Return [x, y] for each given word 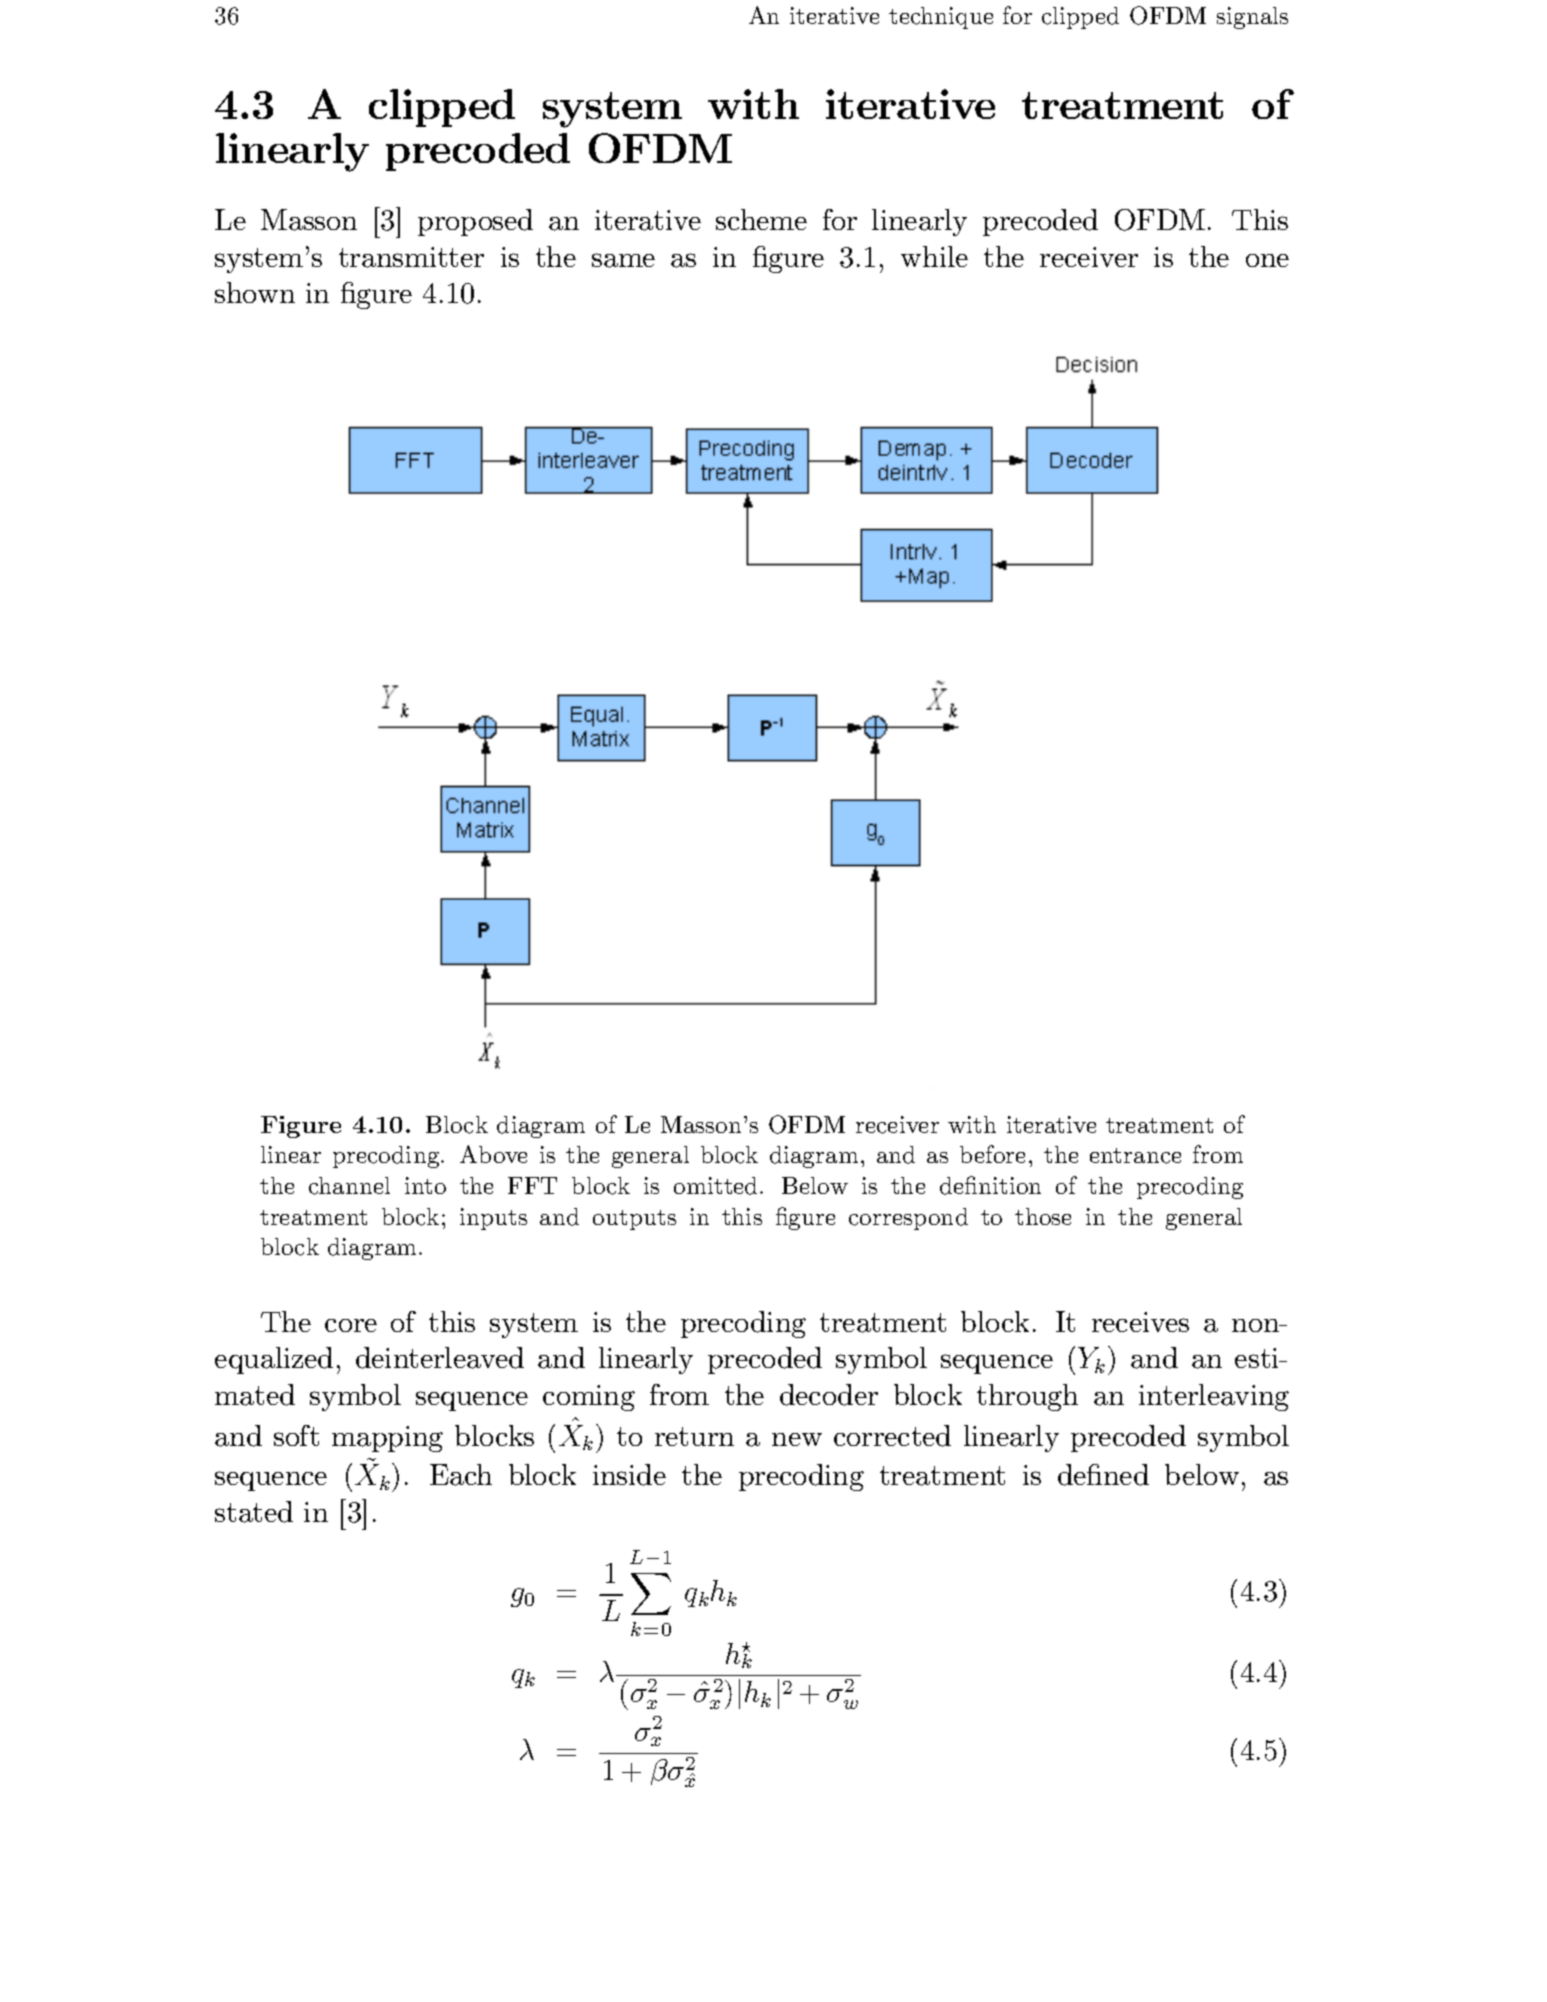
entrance [1135, 1156]
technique [941, 18]
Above [493, 1154]
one [1267, 260]
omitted [717, 1186]
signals [1252, 18]
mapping [387, 1439]
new [797, 1439]
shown [255, 292]
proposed [475, 222]
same [623, 260]
